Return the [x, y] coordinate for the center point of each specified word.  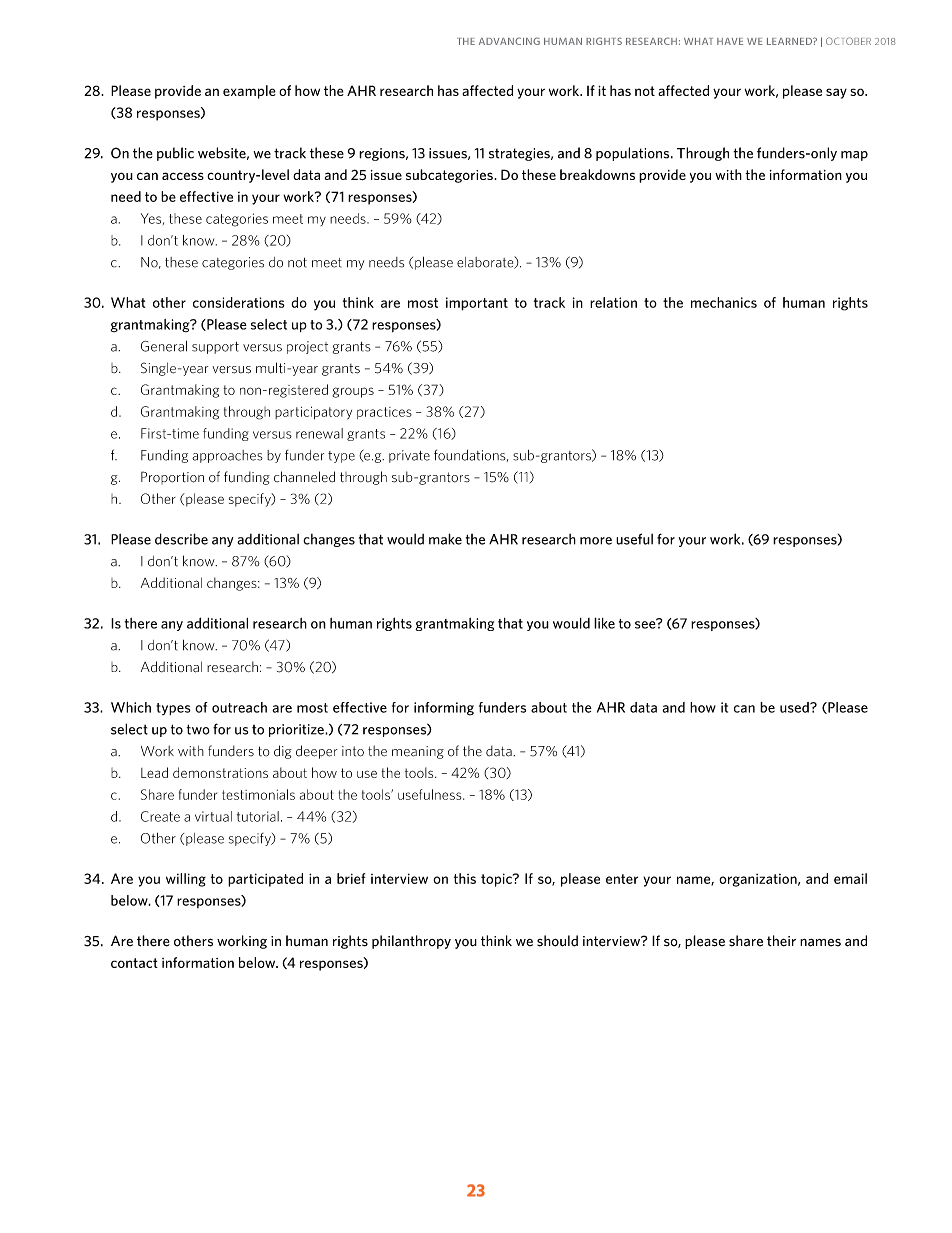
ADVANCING [509, 41]
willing [186, 880]
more [596, 541]
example [249, 92]
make [445, 539]
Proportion [172, 477]
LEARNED [790, 41]
